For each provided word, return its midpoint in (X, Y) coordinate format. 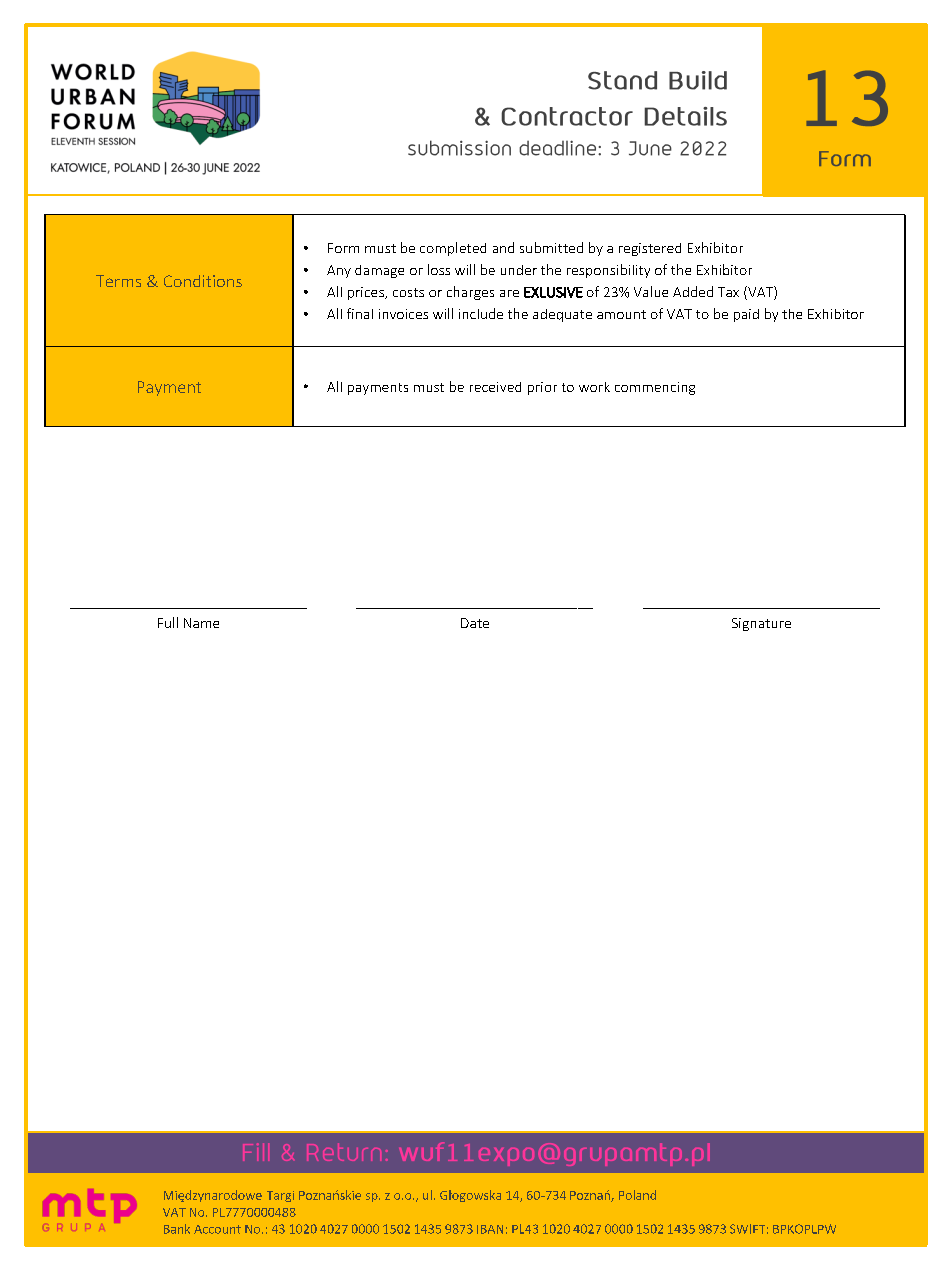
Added (693, 291)
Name (201, 623)
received (495, 387)
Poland (637, 1195)
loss (439, 269)
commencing (655, 388)
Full (168, 622)
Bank (177, 1229)
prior (542, 388)
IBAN (490, 1229)
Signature (761, 624)
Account (217, 1229)
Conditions (203, 281)
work (594, 387)
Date (475, 623)
